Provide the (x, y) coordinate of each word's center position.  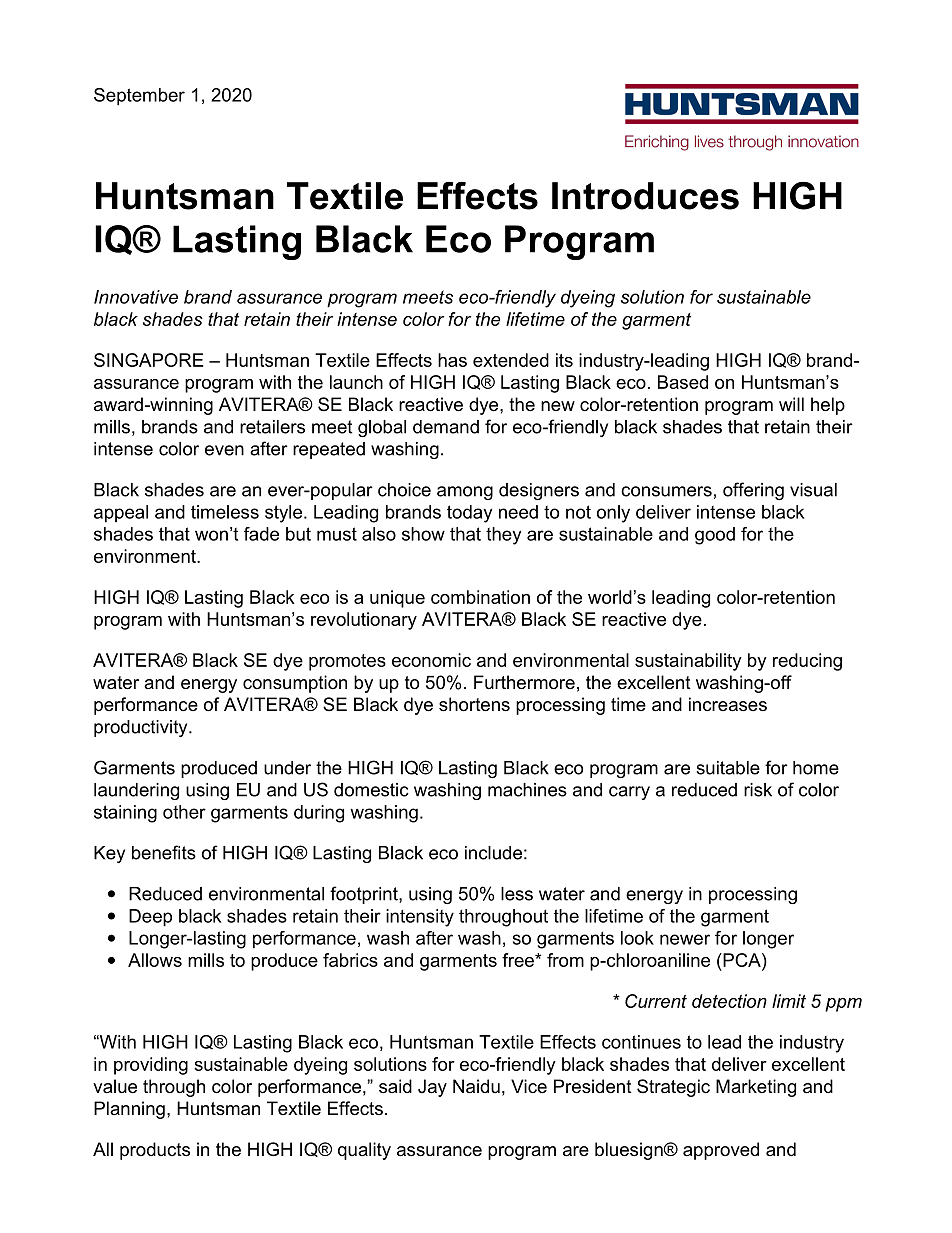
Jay (432, 1088)
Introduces (645, 196)
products (155, 1151)
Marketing (756, 1088)
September (139, 97)
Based (683, 382)
